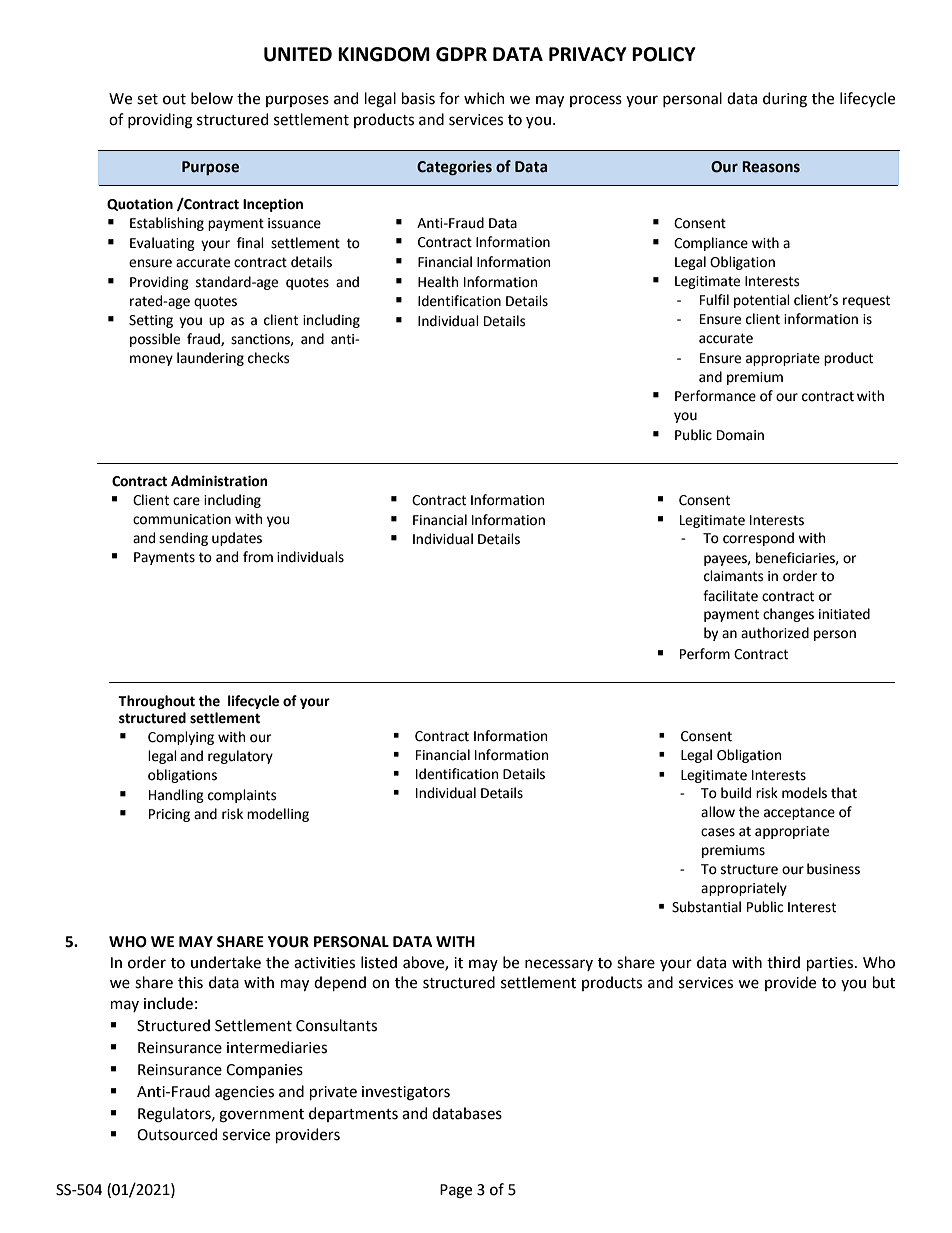 The height and width of the document is (1233, 952). I want to click on which, so click(484, 98).
